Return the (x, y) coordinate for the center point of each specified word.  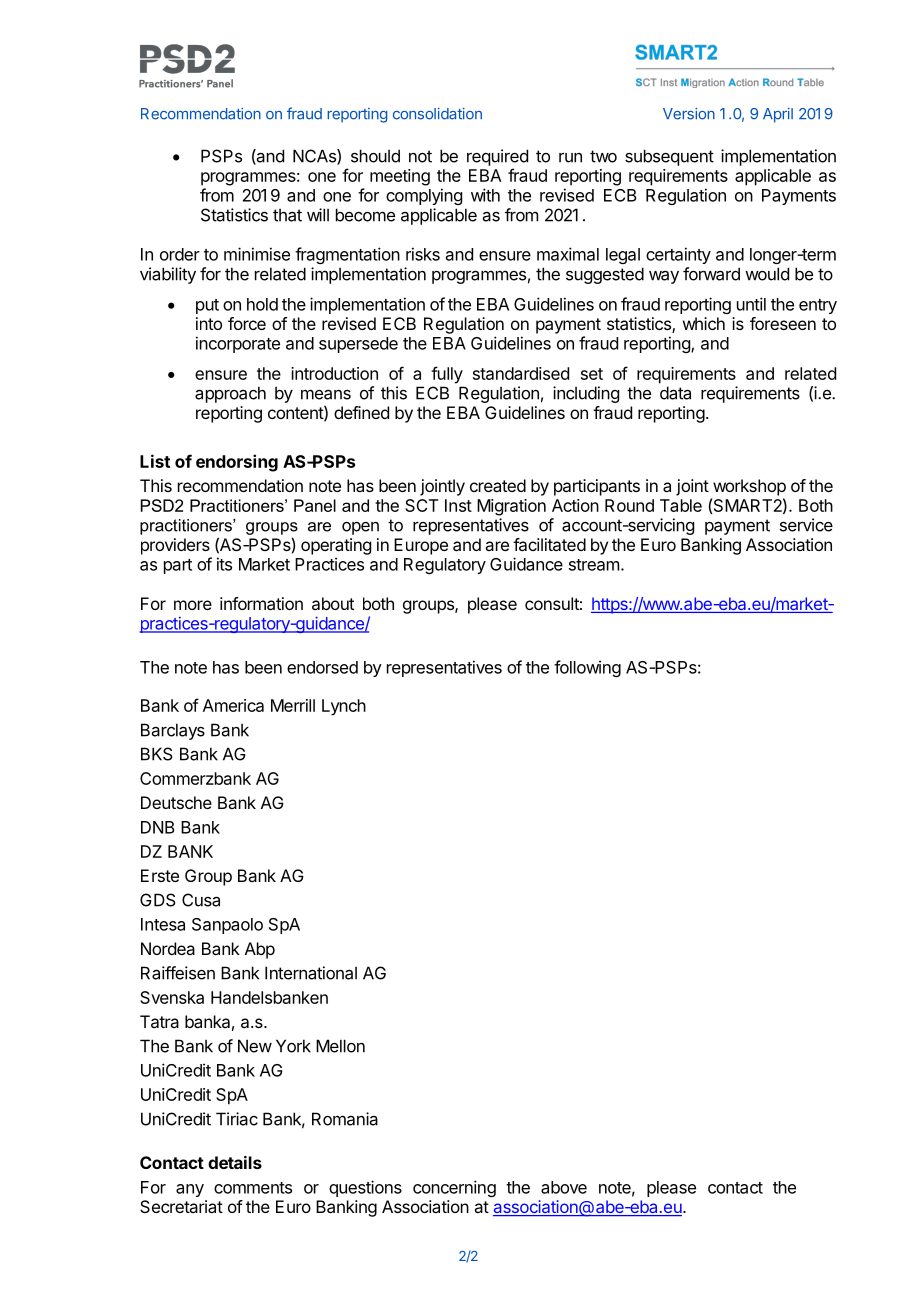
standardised (521, 373)
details (235, 1162)
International (311, 973)
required (497, 157)
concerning (454, 1188)
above (564, 1187)
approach (230, 394)
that (287, 215)
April (778, 115)
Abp (260, 950)
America (233, 705)
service (806, 525)
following (587, 668)
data (675, 393)
